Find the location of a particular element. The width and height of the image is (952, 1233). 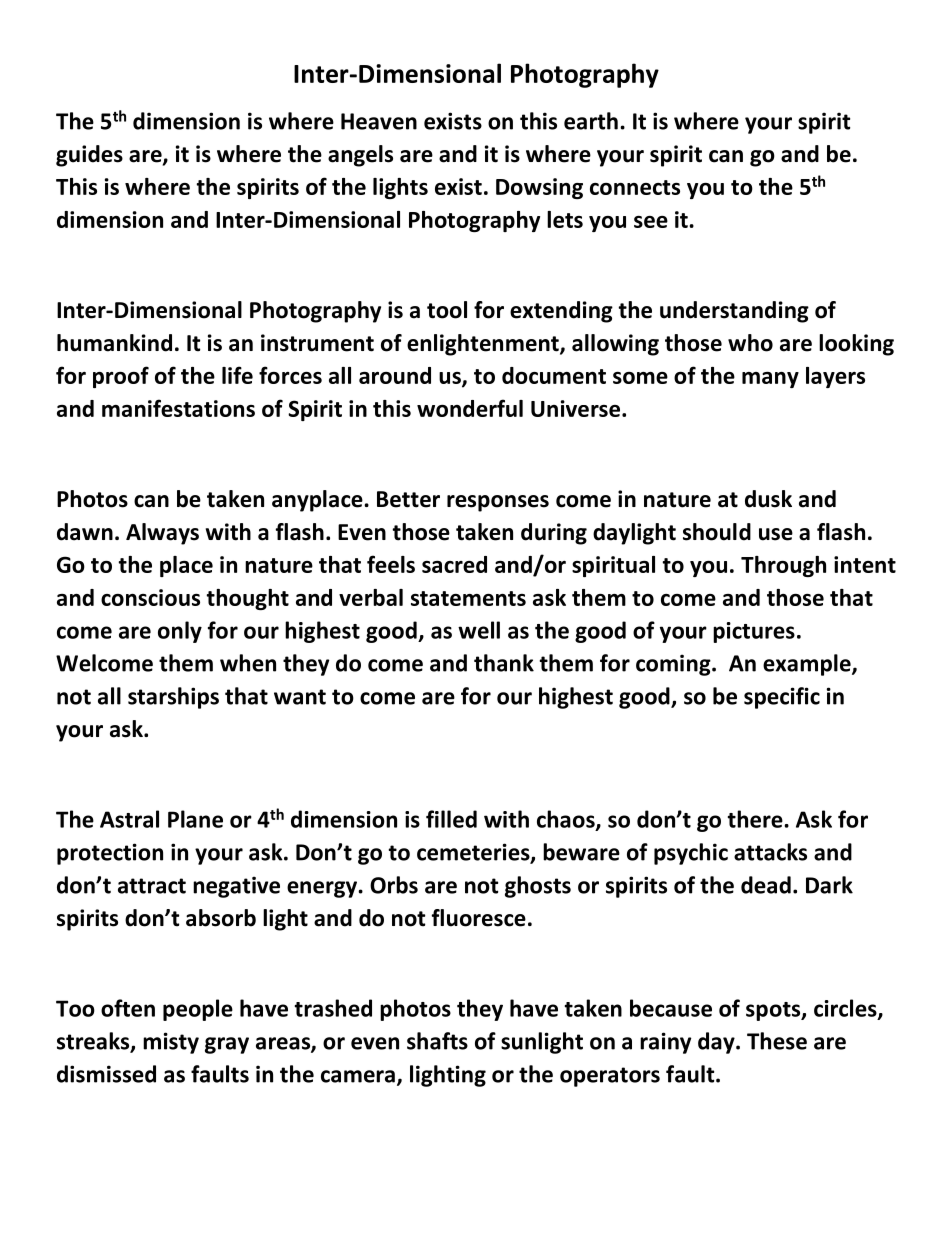

misty is located at coordinates (171, 1043).
